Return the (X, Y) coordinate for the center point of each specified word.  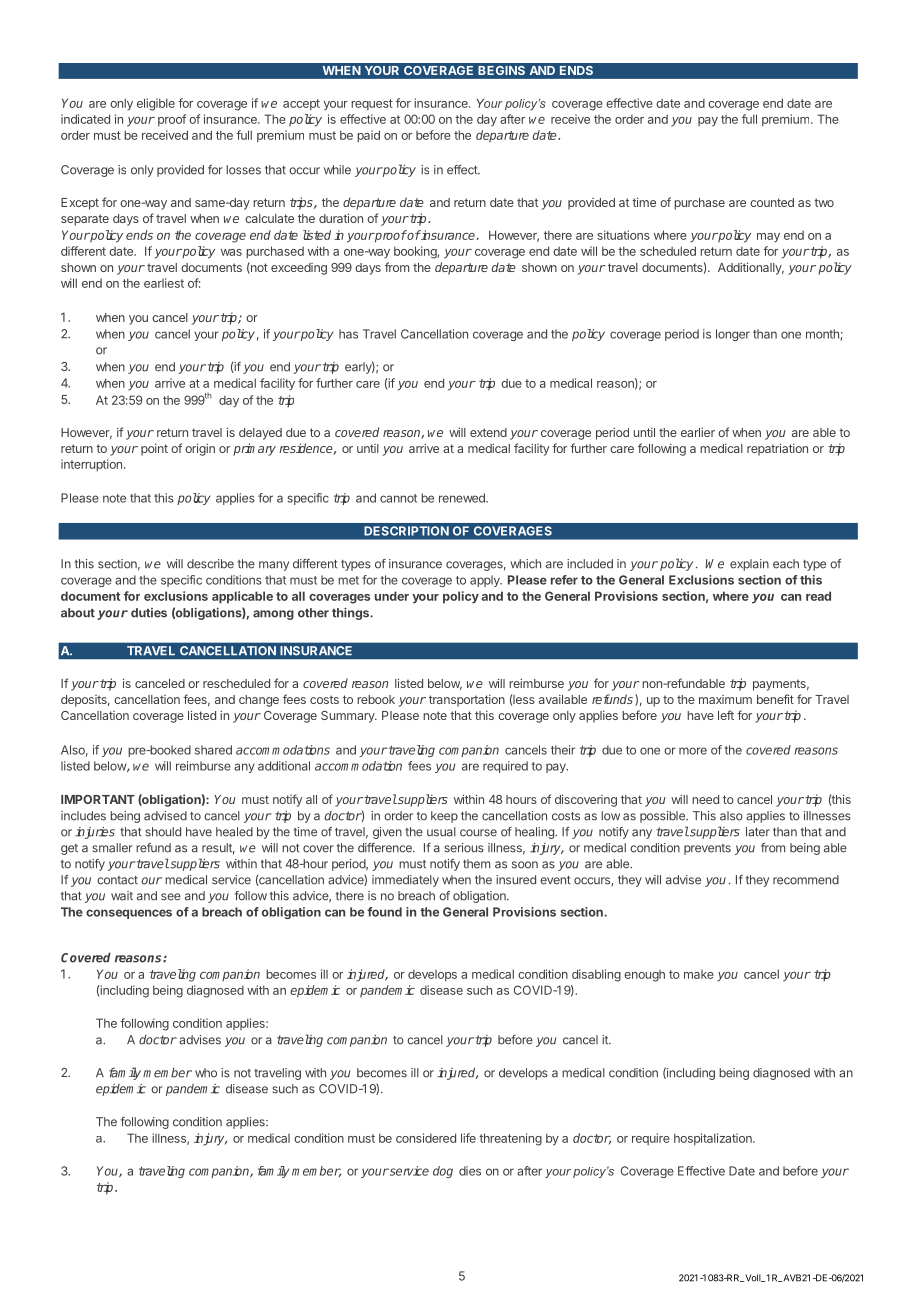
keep (444, 817)
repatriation (777, 449)
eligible (156, 104)
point (154, 450)
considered (426, 1138)
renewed (463, 498)
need (705, 799)
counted (772, 202)
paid (368, 136)
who (206, 1073)
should (163, 832)
